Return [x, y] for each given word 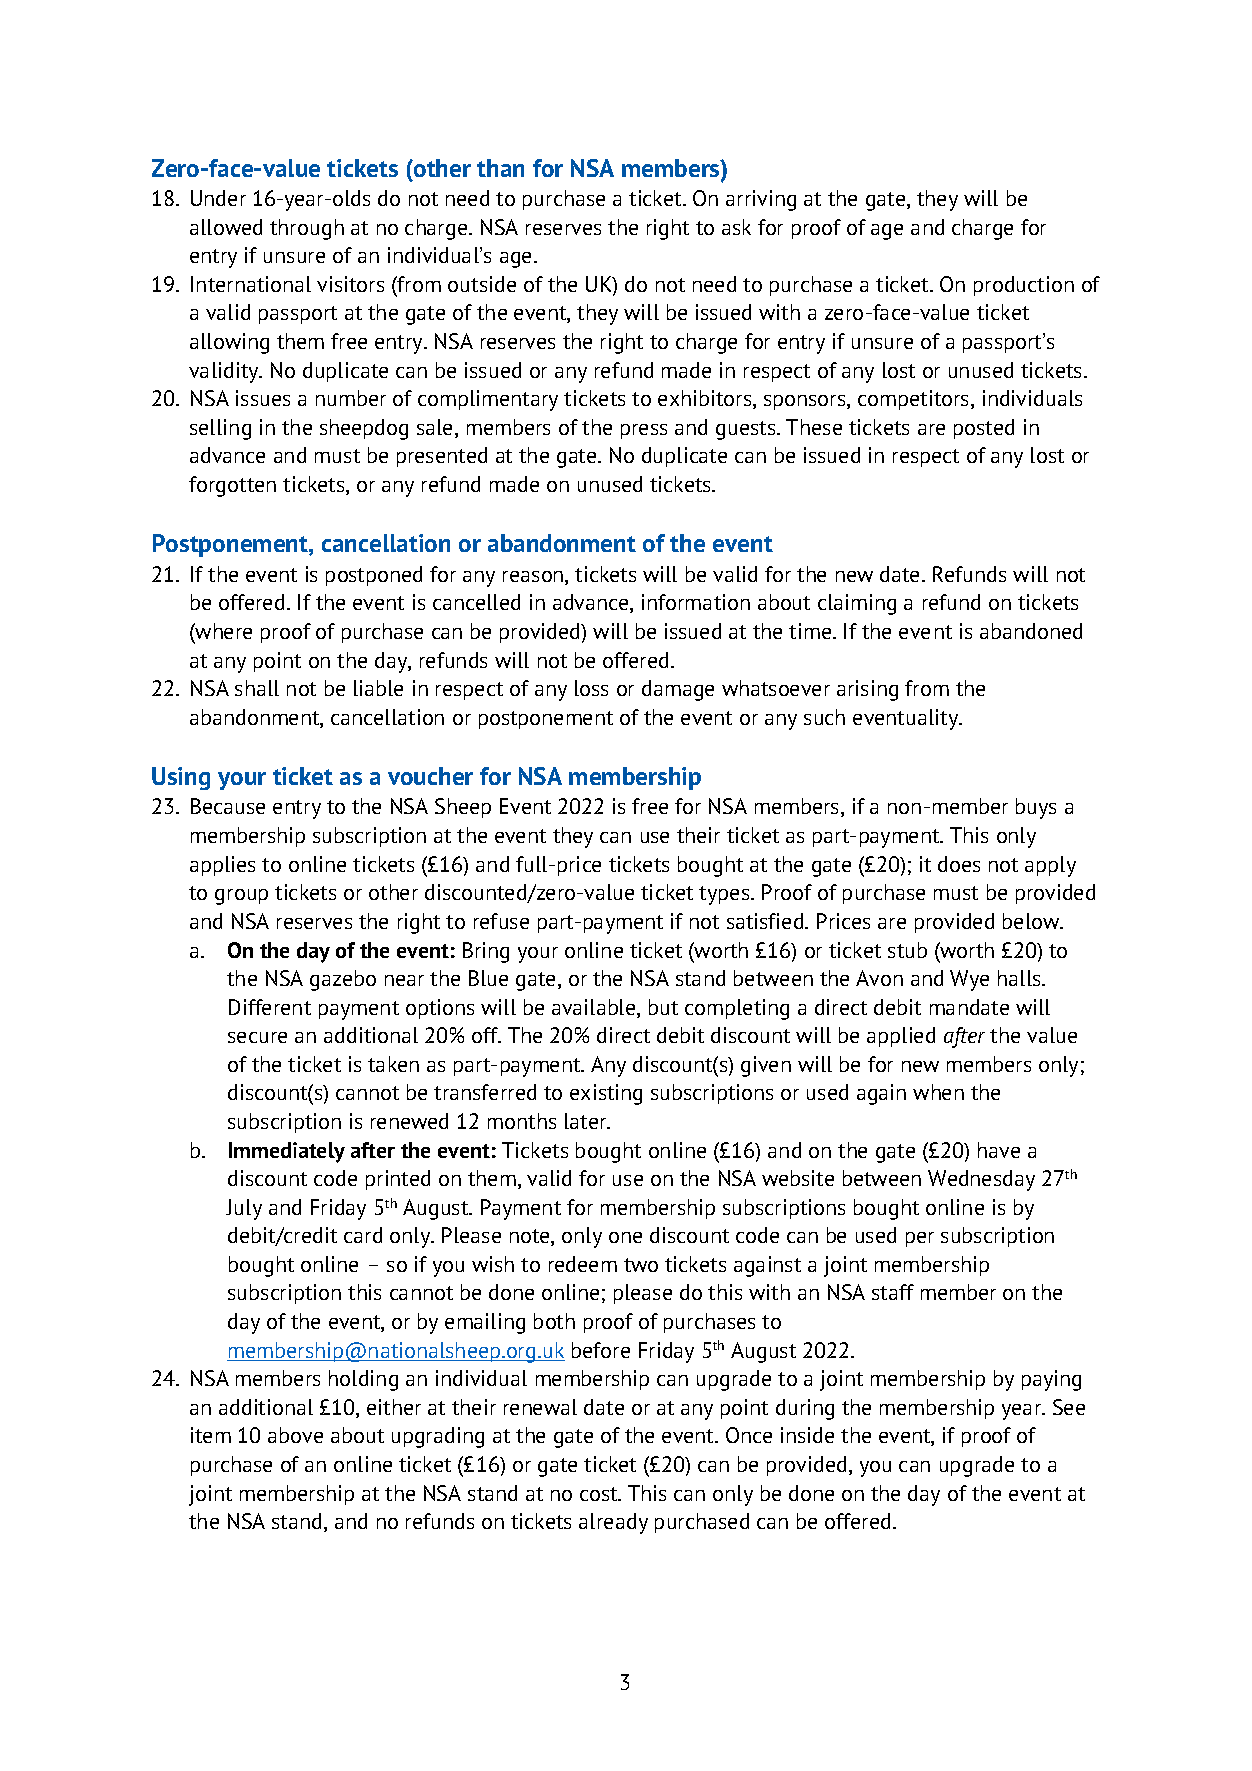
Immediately [287, 1152]
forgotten [232, 486]
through [307, 229]
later [587, 1121]
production [1024, 286]
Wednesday [981, 1180]
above [295, 1435]
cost [600, 1494]
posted [984, 429]
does [959, 864]
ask [736, 227]
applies [222, 866]
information [696, 602]
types [725, 895]
